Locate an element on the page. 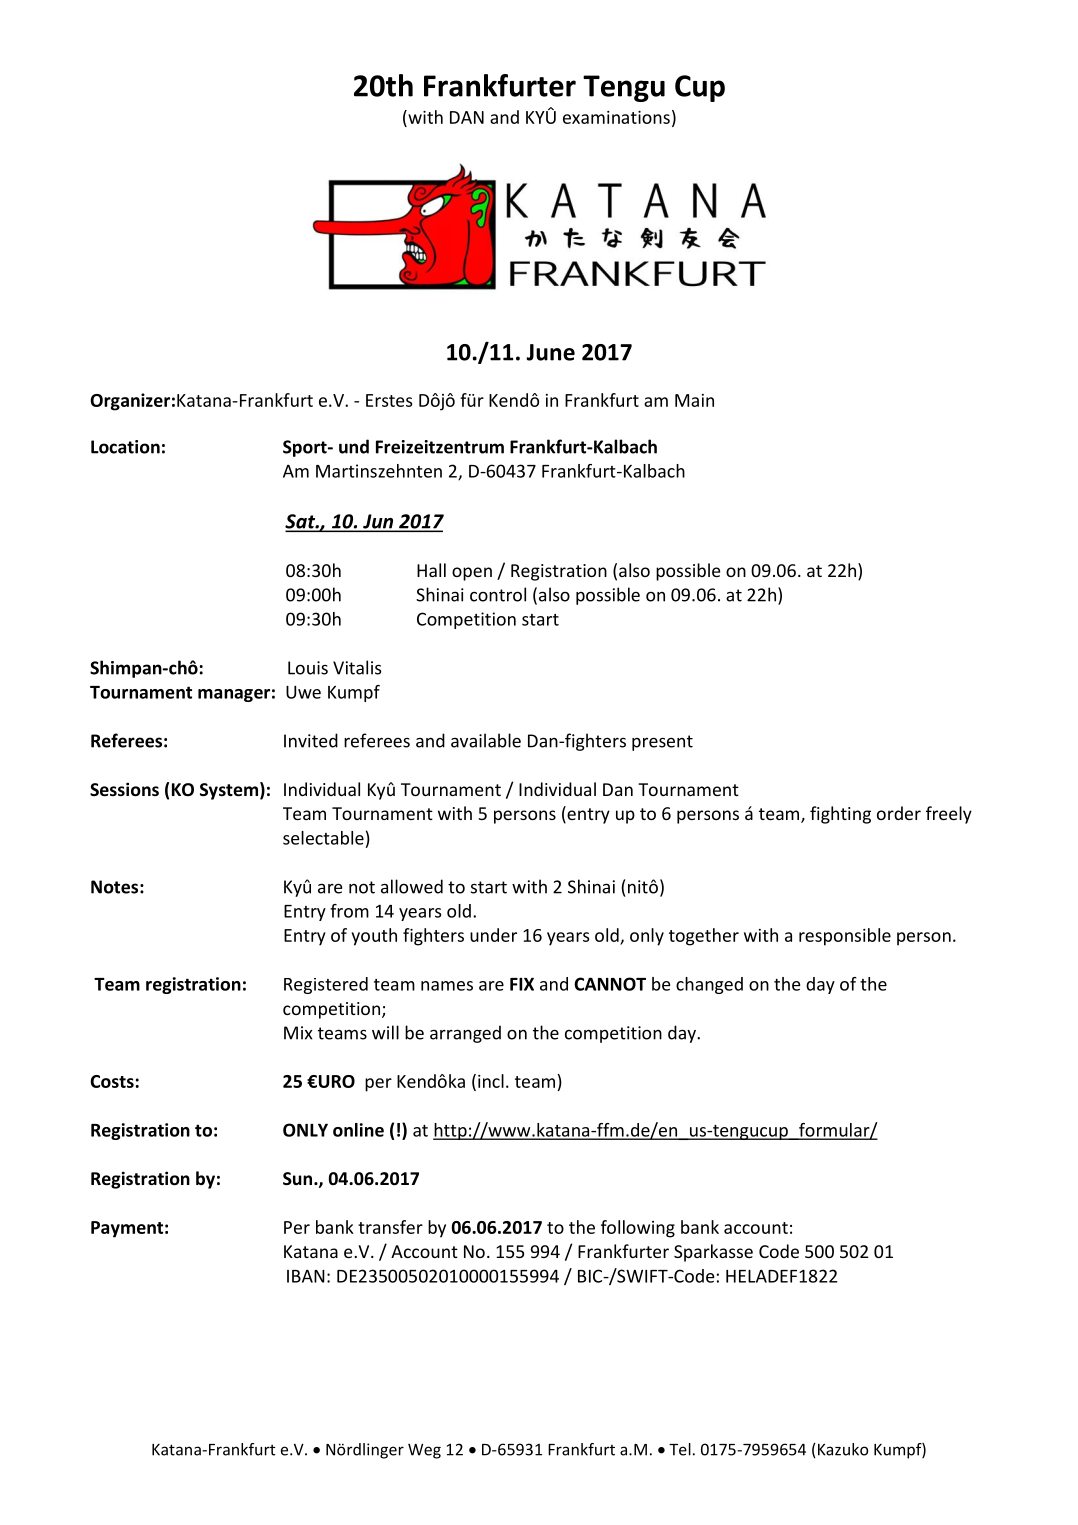  Kazuko is located at coordinates (841, 1449).
